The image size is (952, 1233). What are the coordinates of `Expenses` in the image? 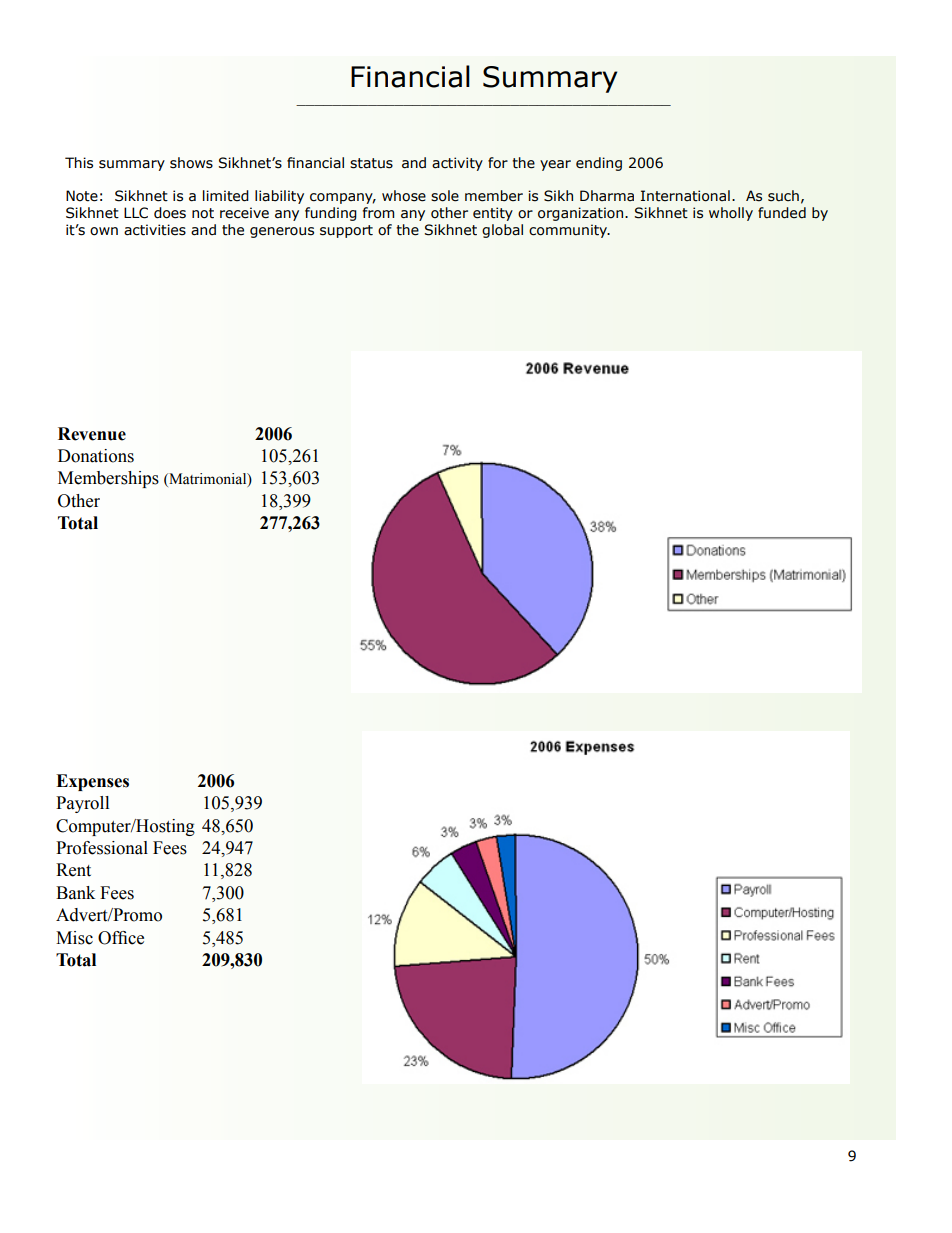 It's located at (92, 782).
